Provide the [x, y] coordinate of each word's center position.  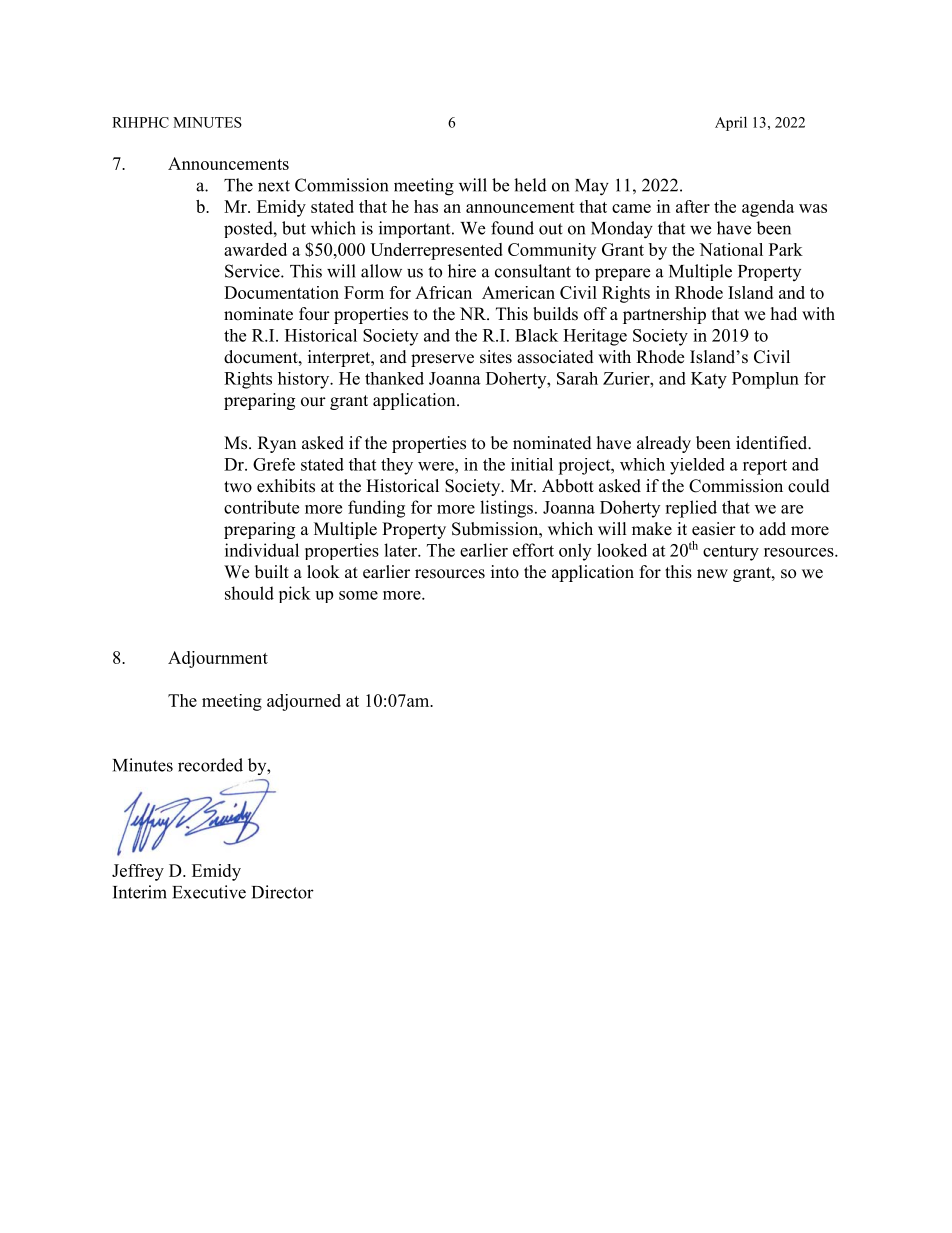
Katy [709, 380]
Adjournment [218, 659]
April [731, 123]
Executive [209, 892]
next [274, 186]
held [530, 185]
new [712, 574]
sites [496, 357]
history [305, 380]
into [505, 572]
